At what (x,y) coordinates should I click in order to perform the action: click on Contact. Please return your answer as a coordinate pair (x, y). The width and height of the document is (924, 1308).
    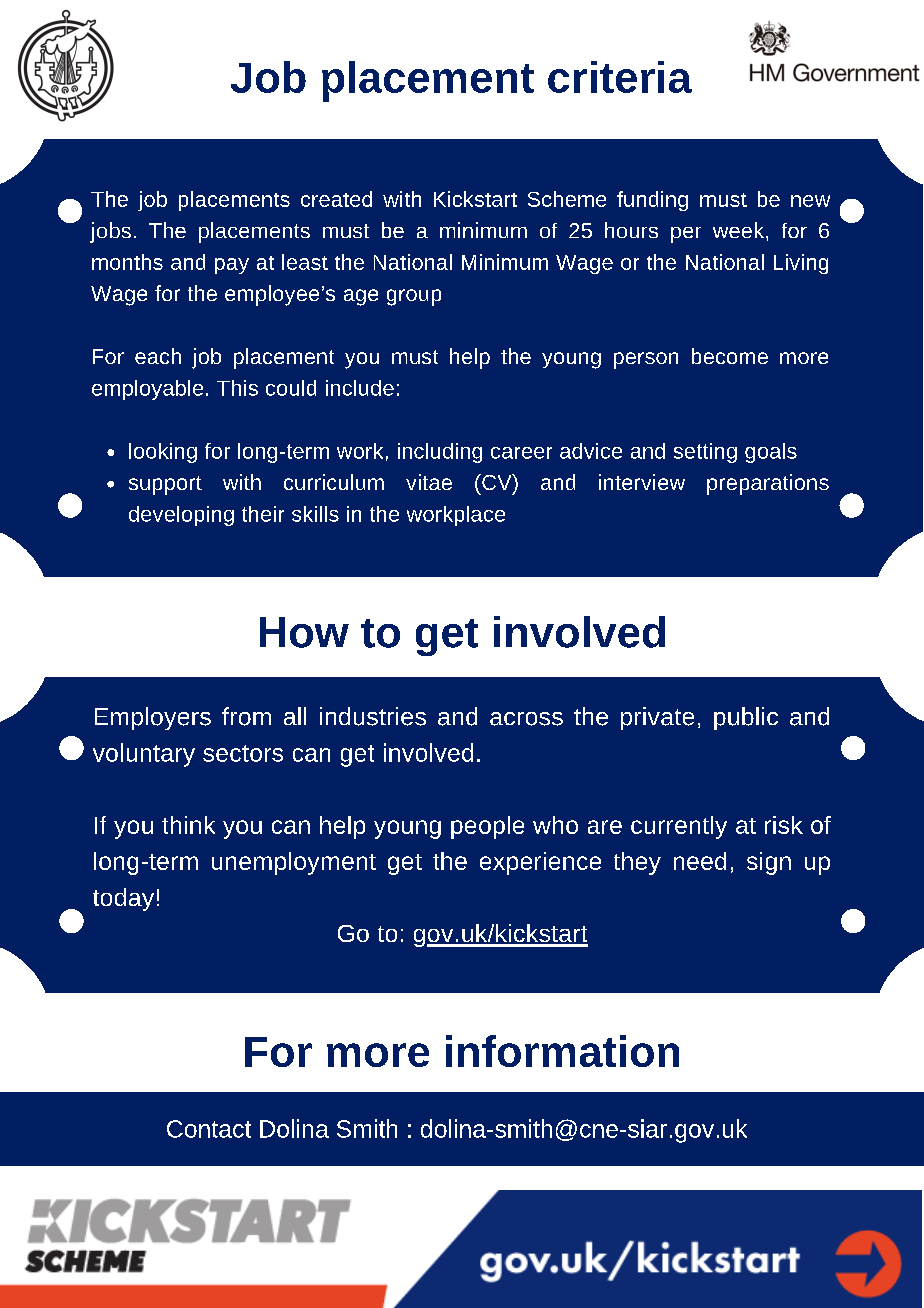
    Looking at the image, I should click on (209, 1129).
